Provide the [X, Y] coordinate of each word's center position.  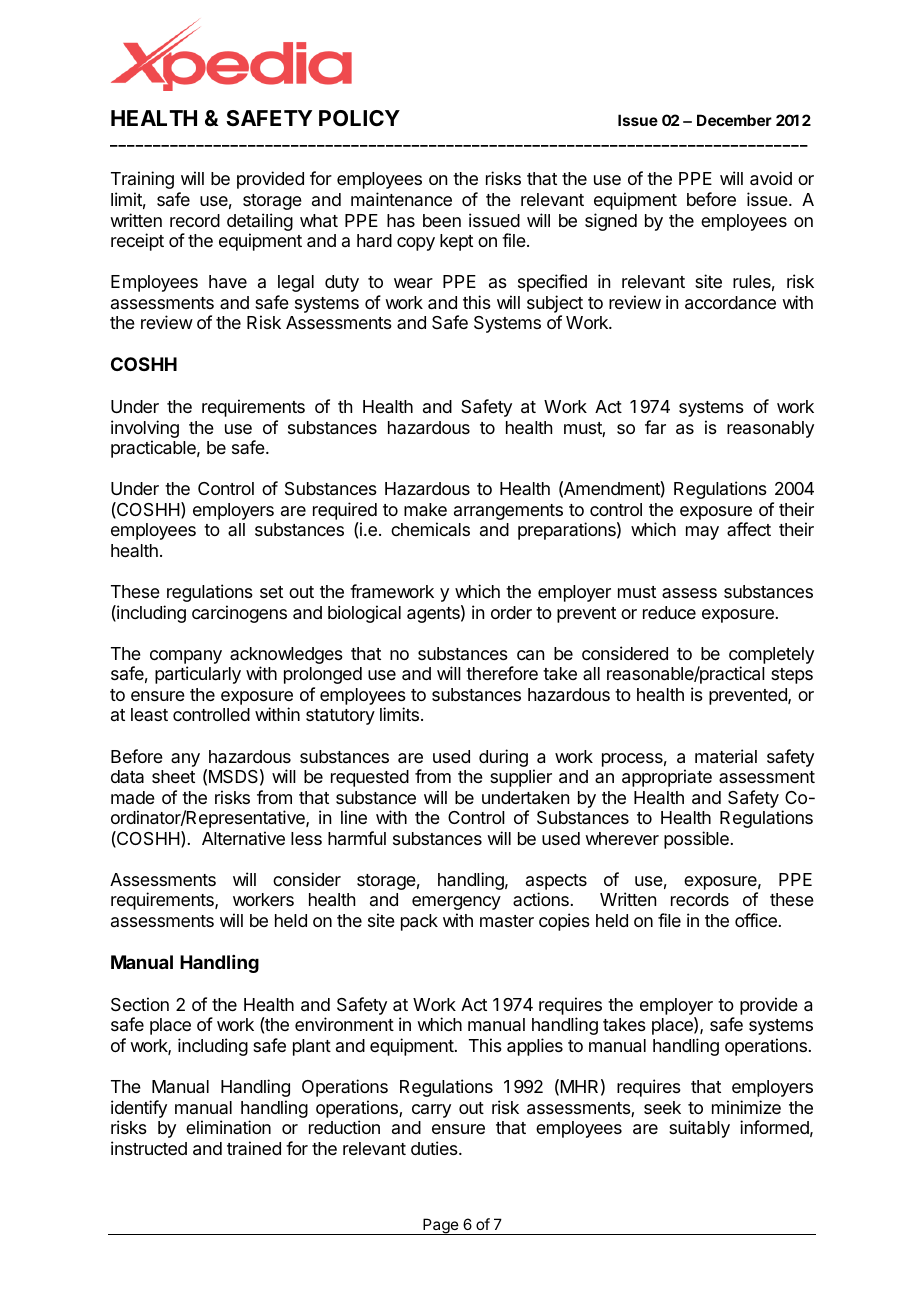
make [425, 510]
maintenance [401, 199]
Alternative [243, 838]
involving [145, 430]
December [734, 120]
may [702, 533]
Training [142, 180]
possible [696, 840]
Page [440, 1226]
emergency [456, 903]
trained [254, 1148]
